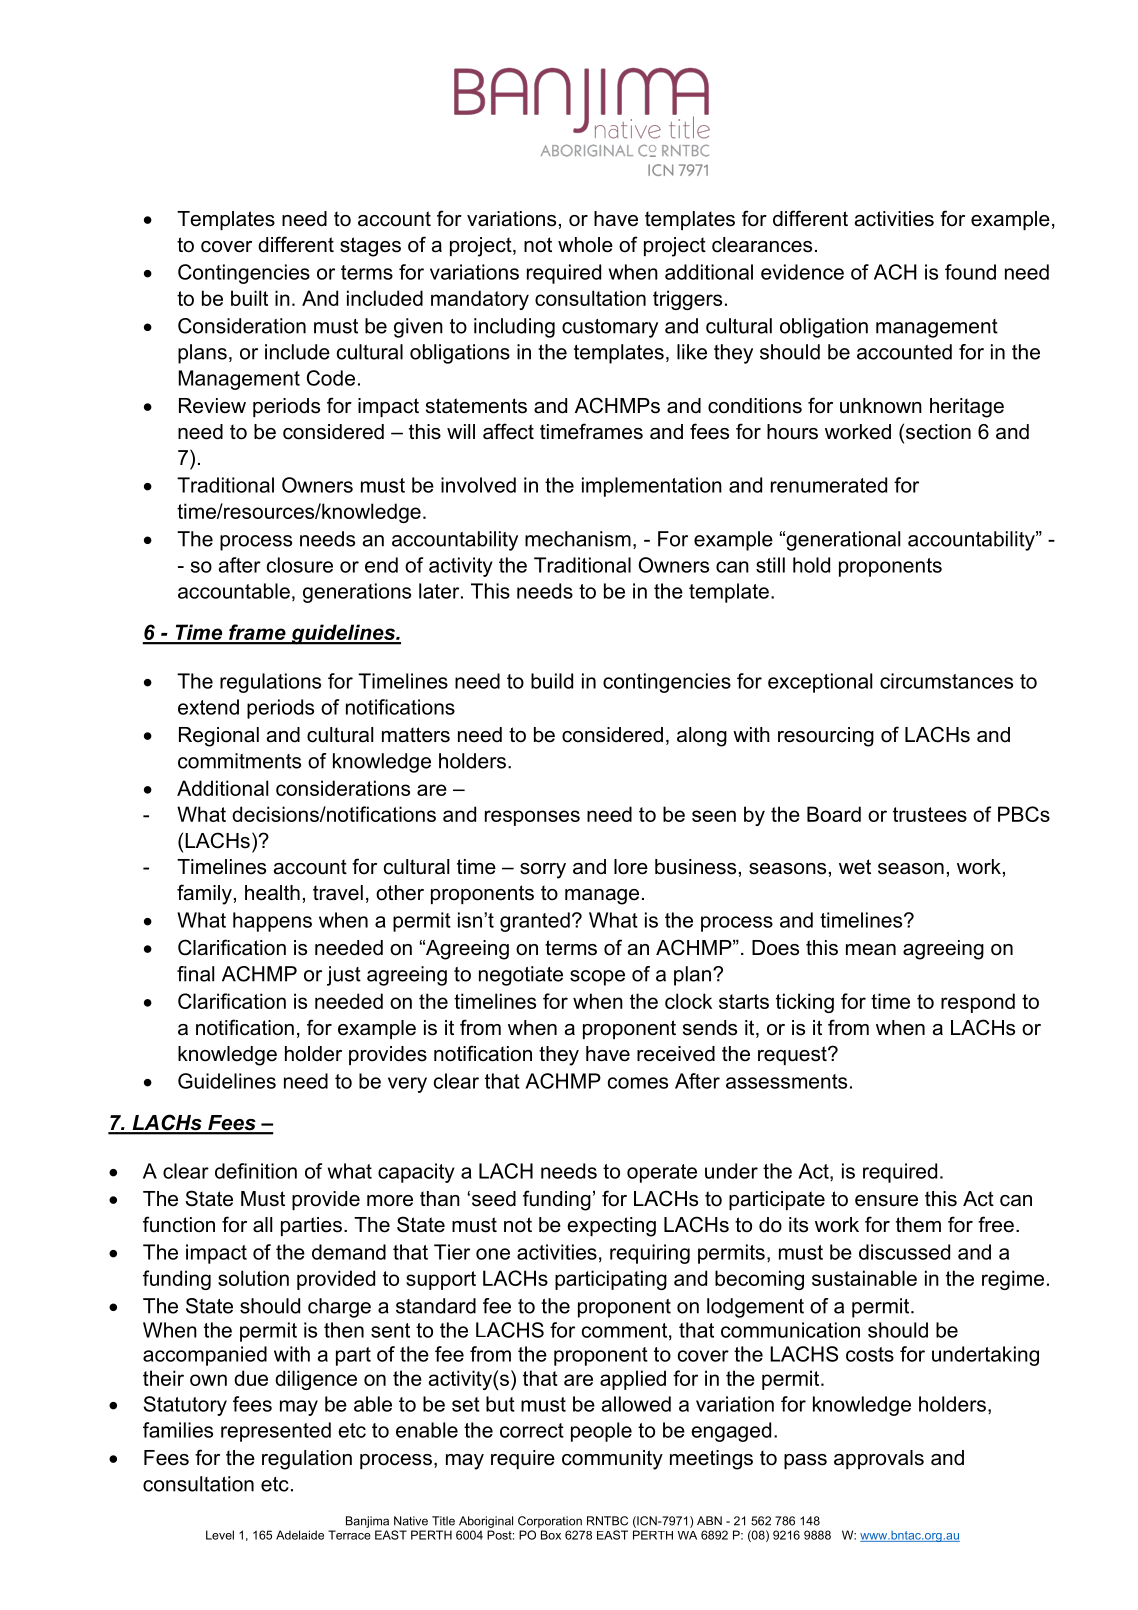 The image size is (1138, 1610). Describe the element at coordinates (272, 893) in the screenshot. I see `health` at that location.
